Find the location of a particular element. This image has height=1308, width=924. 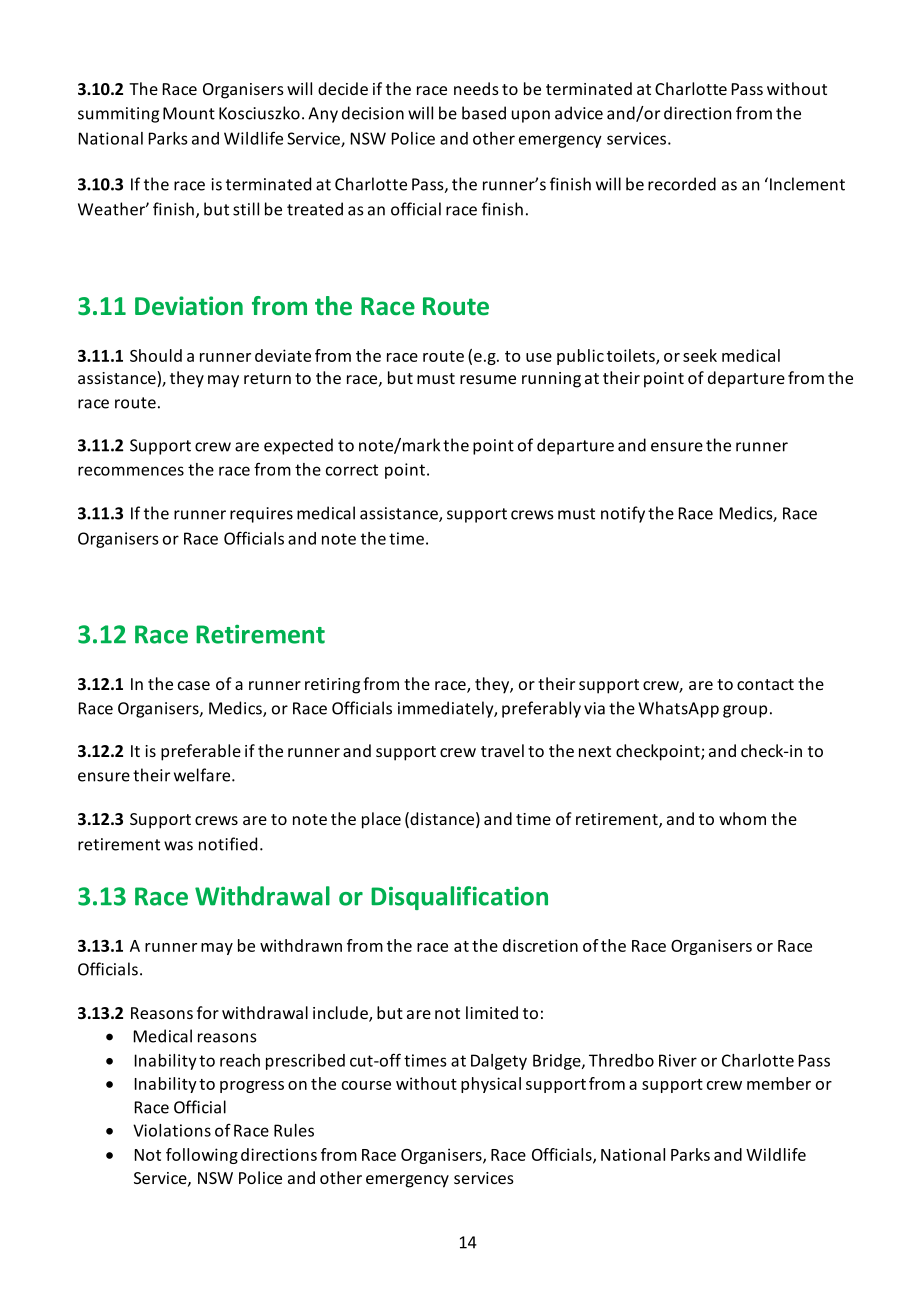

based is located at coordinates (484, 113).
